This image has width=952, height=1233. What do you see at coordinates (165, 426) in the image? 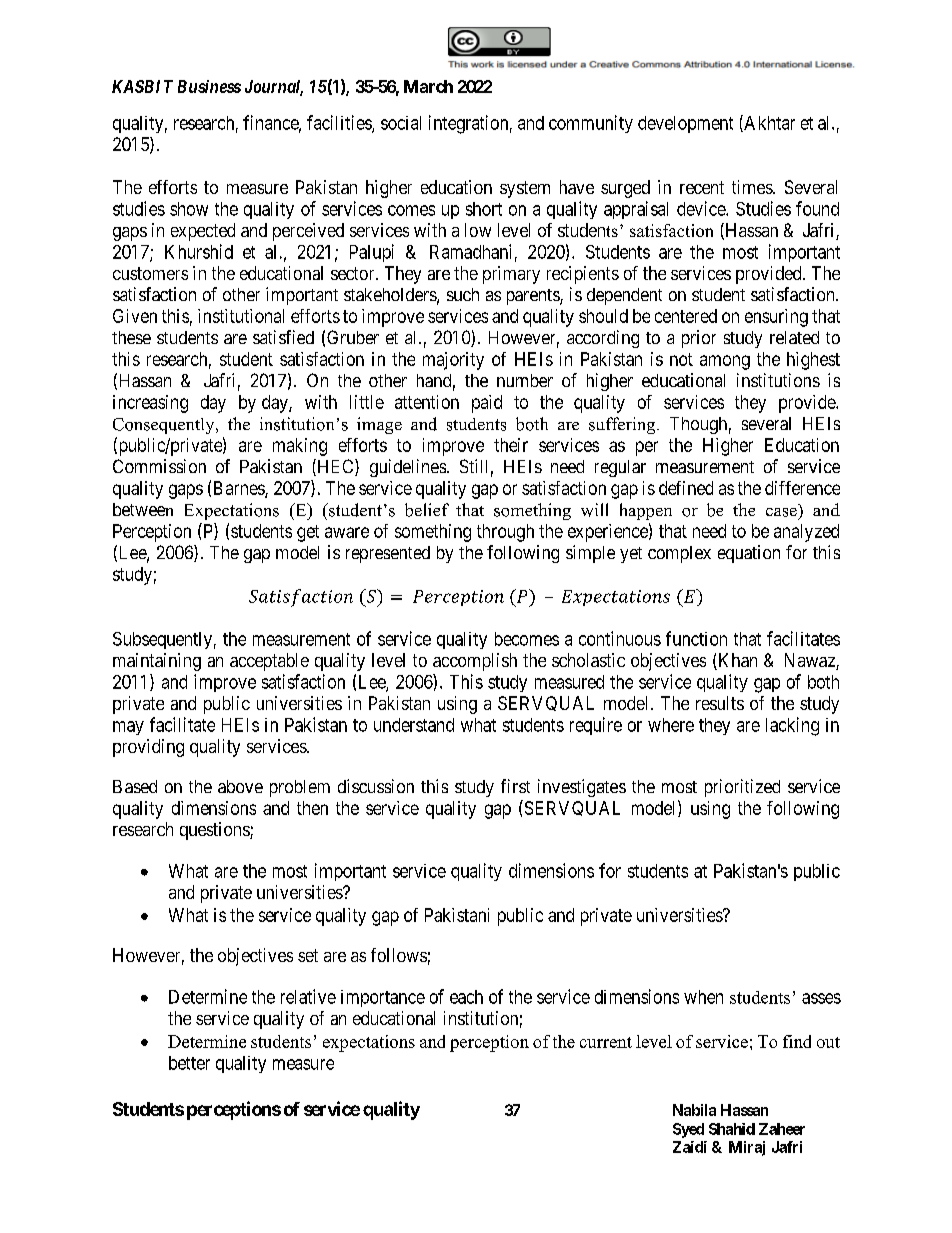
I see `Consequently` at bounding box center [165, 426].
